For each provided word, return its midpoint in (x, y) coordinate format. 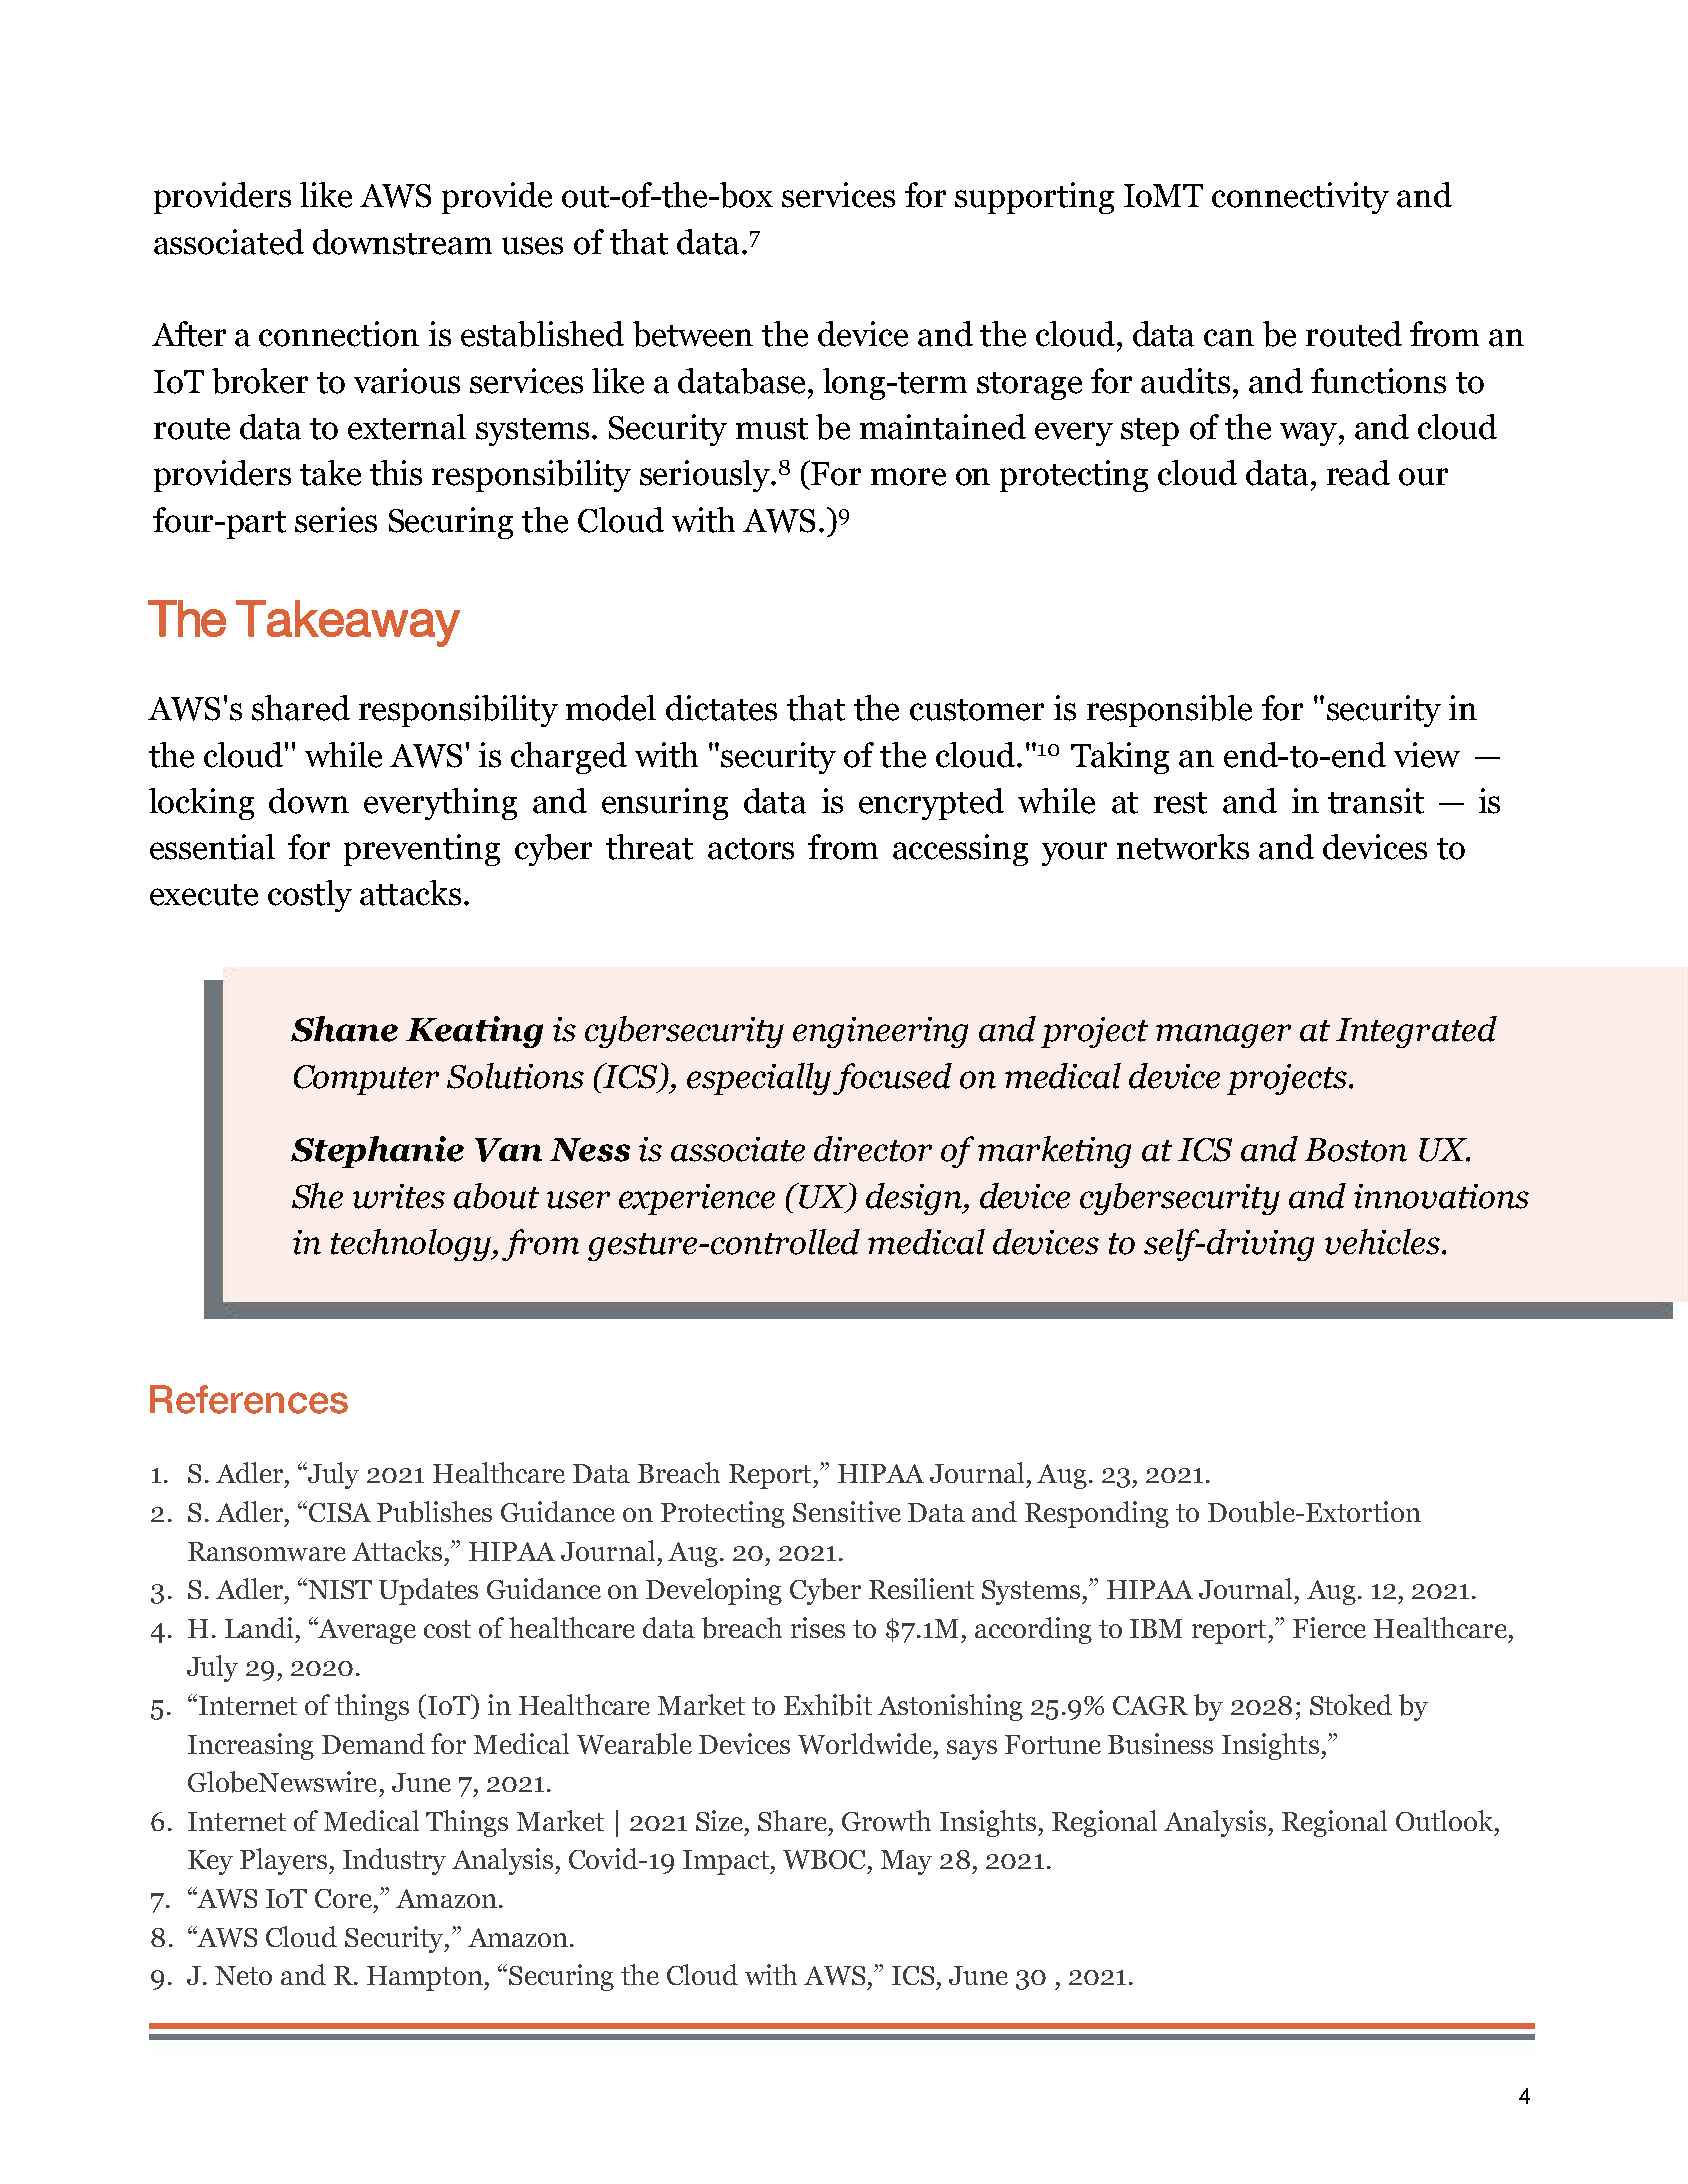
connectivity (1300, 198)
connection (339, 334)
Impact (727, 1862)
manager (1223, 1036)
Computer (366, 1080)
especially (759, 1079)
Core (343, 1898)
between (693, 334)
